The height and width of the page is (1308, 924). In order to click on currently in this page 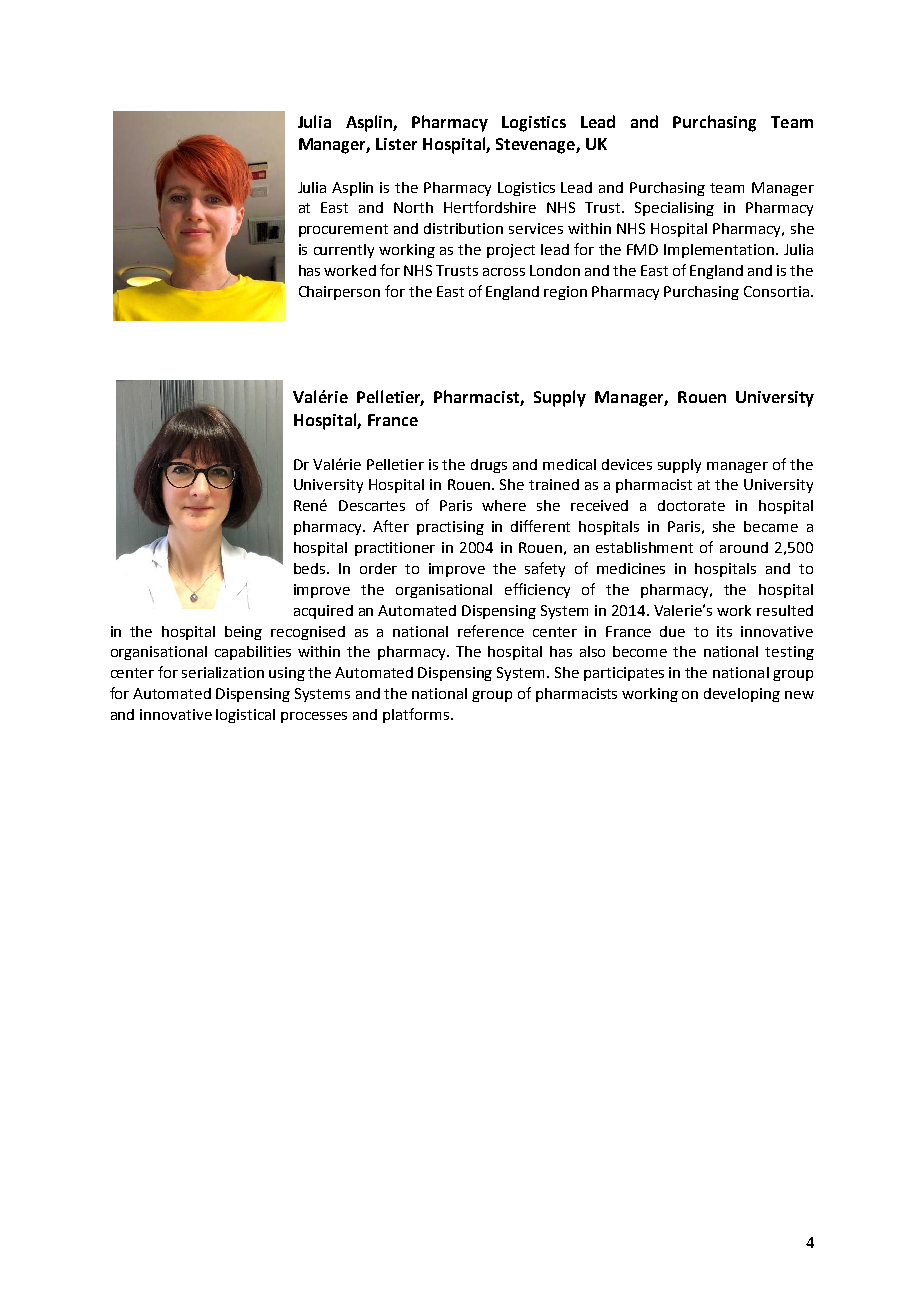, I will do `click(344, 251)`.
